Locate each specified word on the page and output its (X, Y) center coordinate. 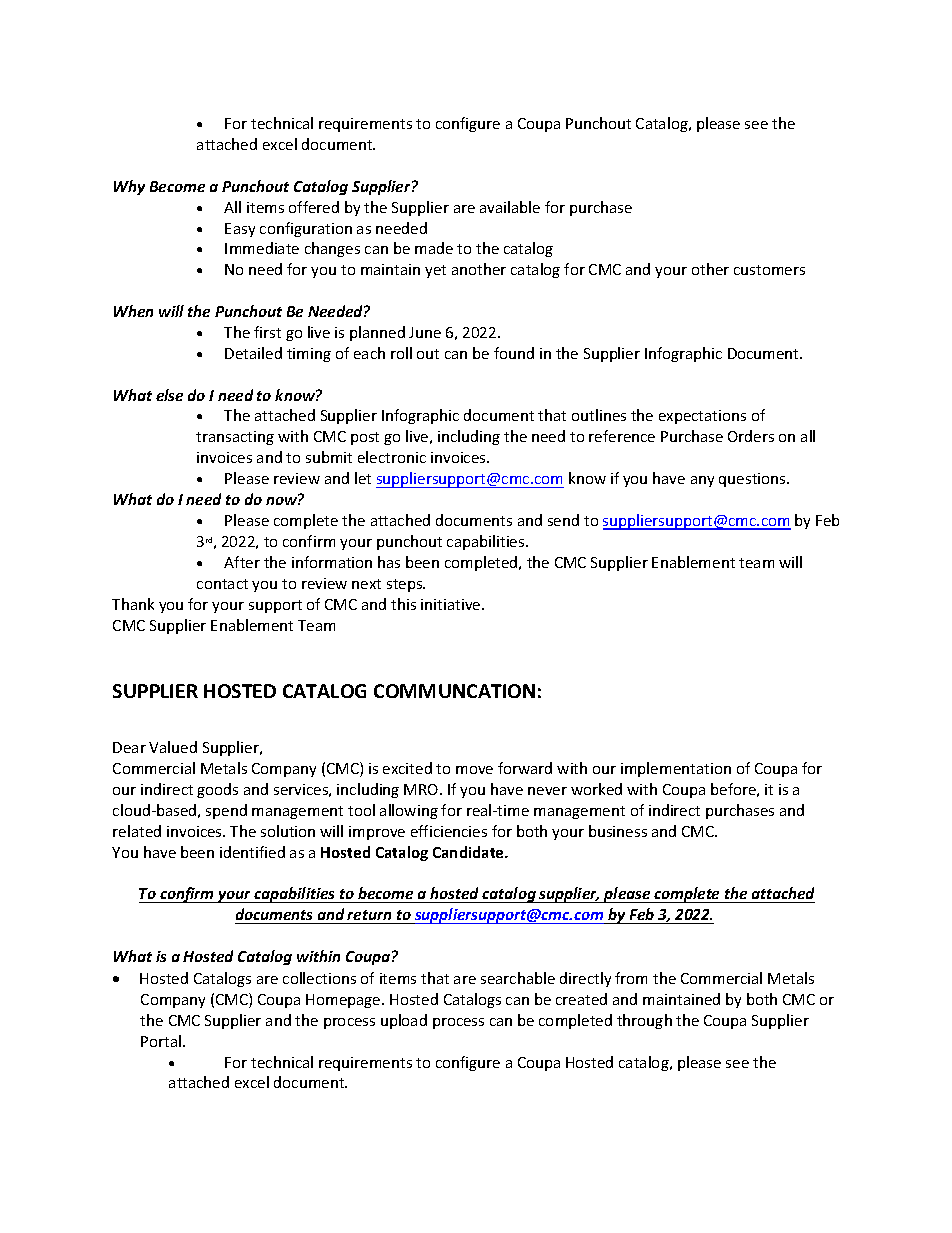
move (474, 770)
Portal (162, 1041)
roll (401, 353)
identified (252, 852)
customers (769, 270)
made (434, 248)
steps (406, 585)
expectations (702, 417)
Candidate (469, 852)
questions (753, 480)
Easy (240, 230)
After (242, 562)
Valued (173, 747)
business (618, 831)
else (169, 395)
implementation (676, 769)
